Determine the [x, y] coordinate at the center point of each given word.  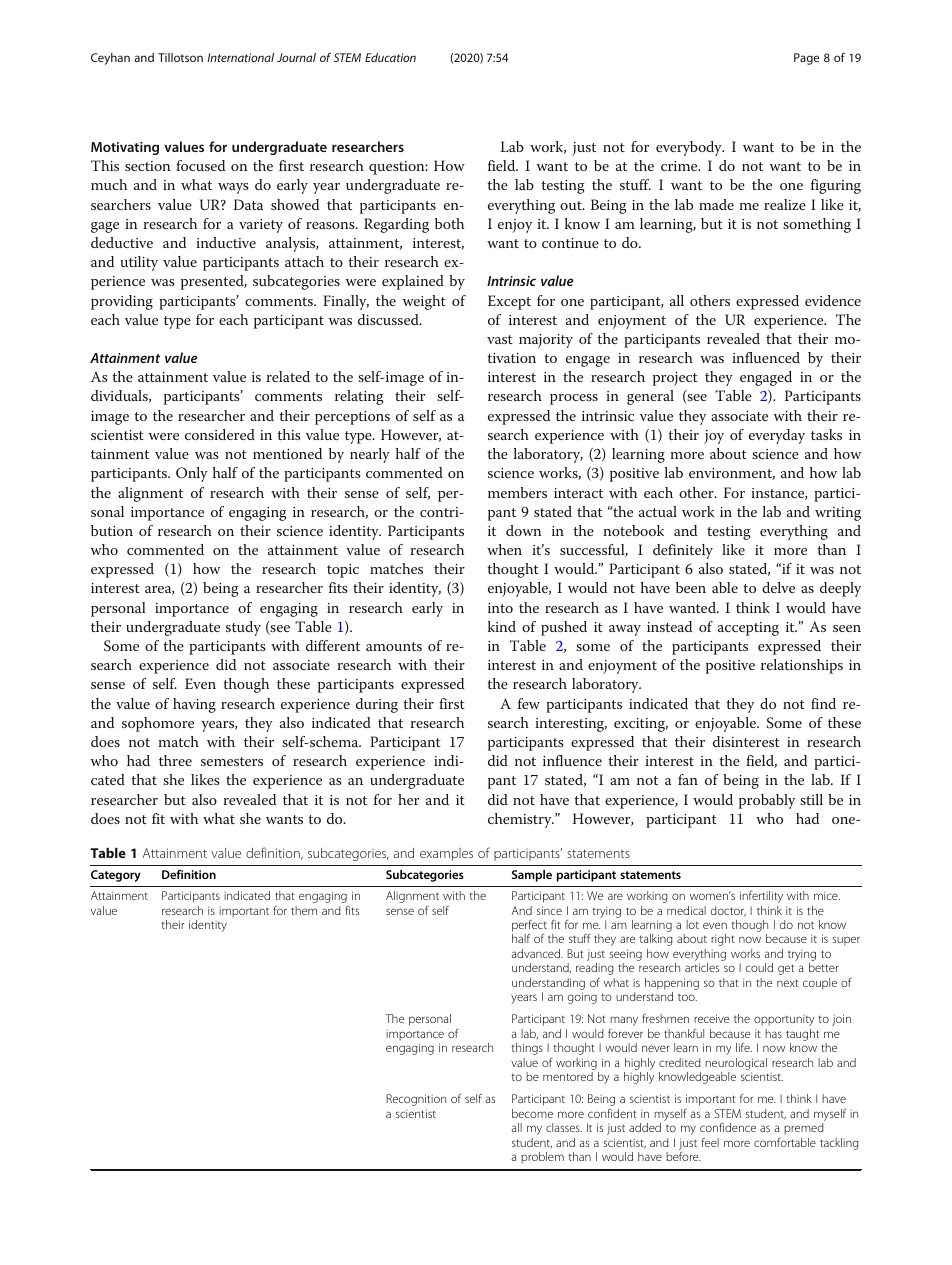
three [175, 760]
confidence [728, 1127]
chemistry [521, 820]
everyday [777, 436]
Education [390, 57]
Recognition [416, 1100]
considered [220, 434]
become [532, 1113]
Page [806, 59]
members [517, 492]
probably [767, 801]
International [240, 57]
